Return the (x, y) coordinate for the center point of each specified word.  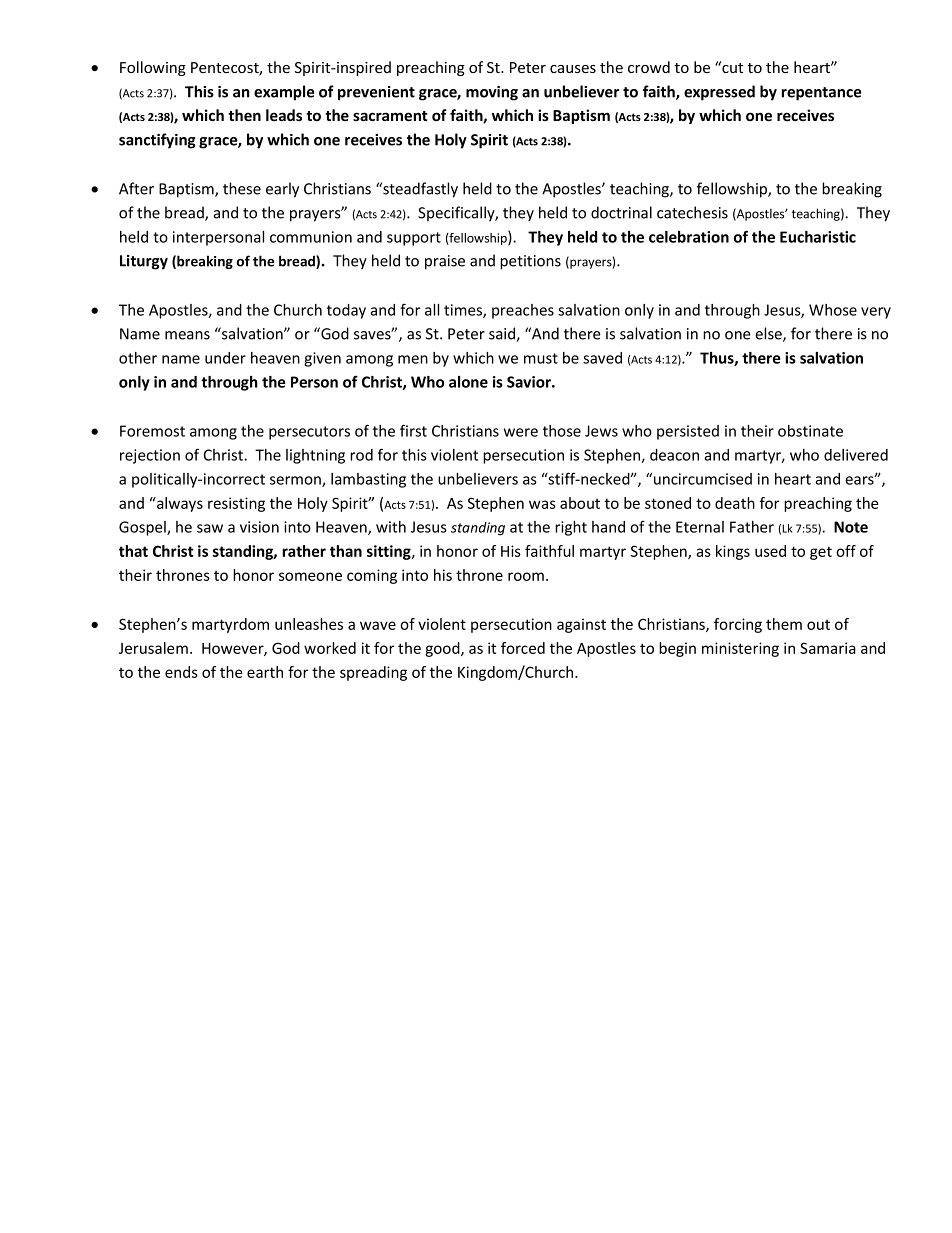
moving (492, 93)
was (542, 504)
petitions (530, 262)
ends (181, 672)
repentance (821, 94)
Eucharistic (818, 237)
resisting (236, 504)
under (225, 358)
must (541, 358)
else (769, 334)
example (284, 93)
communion (311, 237)
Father (752, 527)
